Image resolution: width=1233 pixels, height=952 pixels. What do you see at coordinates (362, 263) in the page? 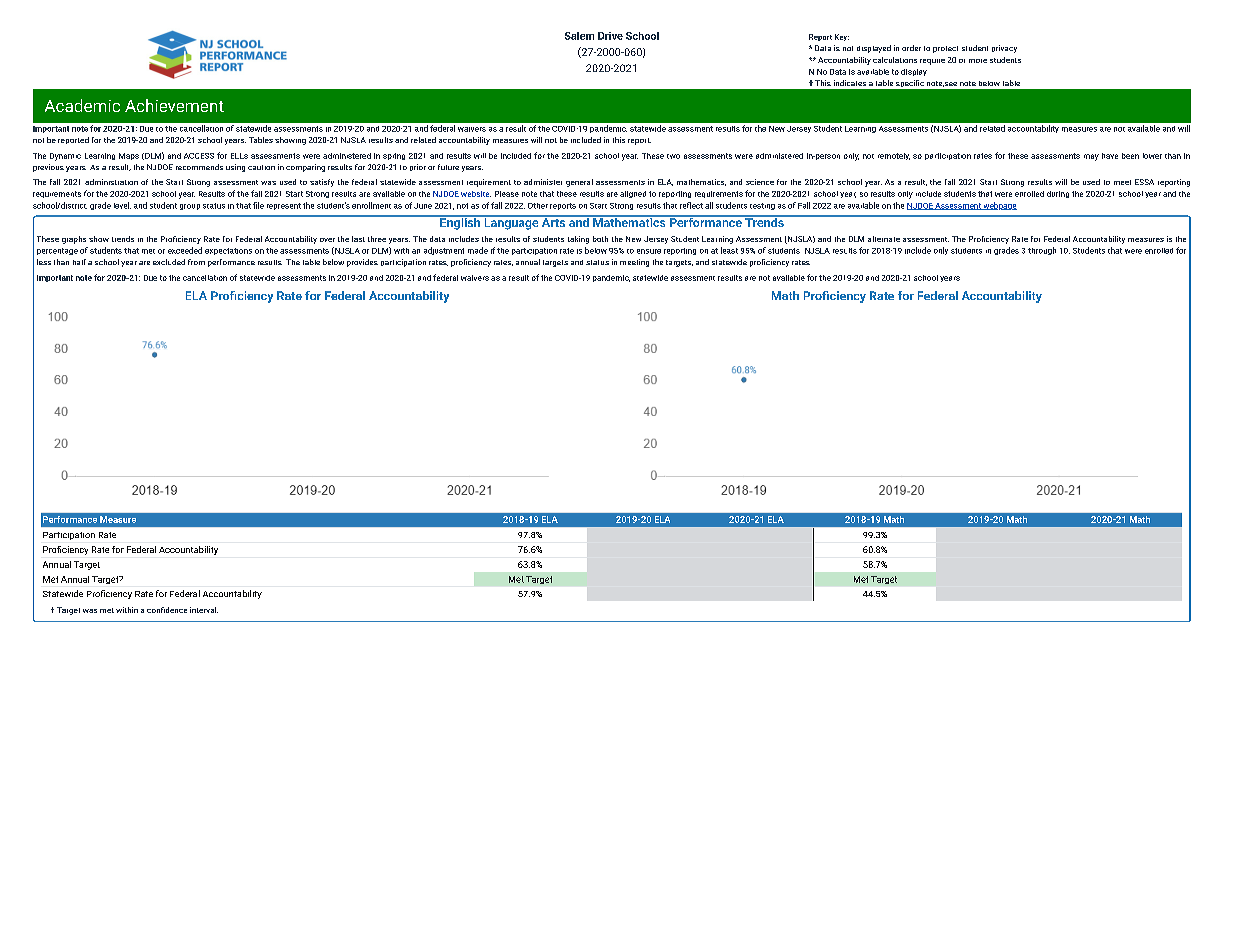
I see `provides` at bounding box center [362, 263].
